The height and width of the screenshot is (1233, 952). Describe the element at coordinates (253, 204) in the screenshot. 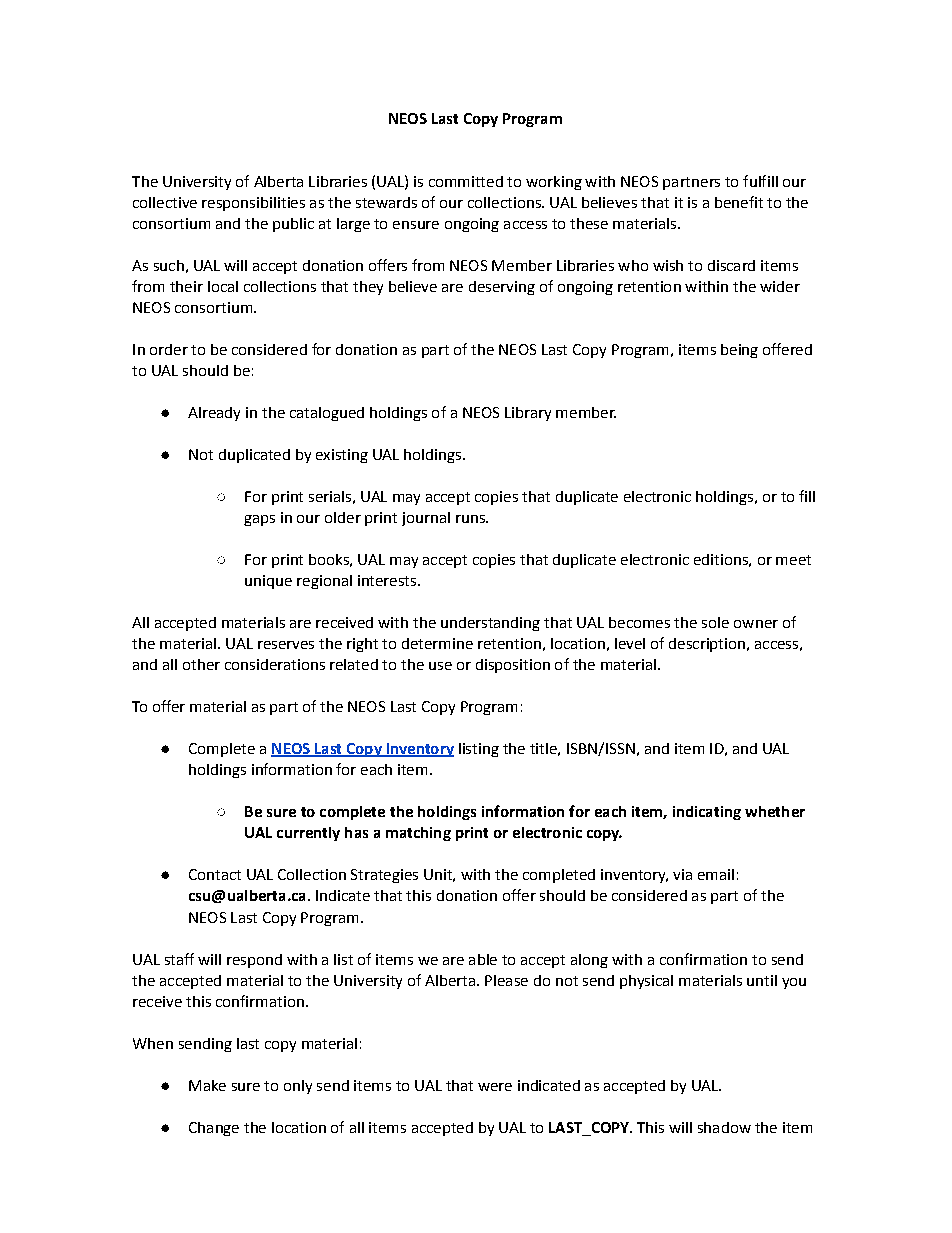

I see `responsibilities` at that location.
